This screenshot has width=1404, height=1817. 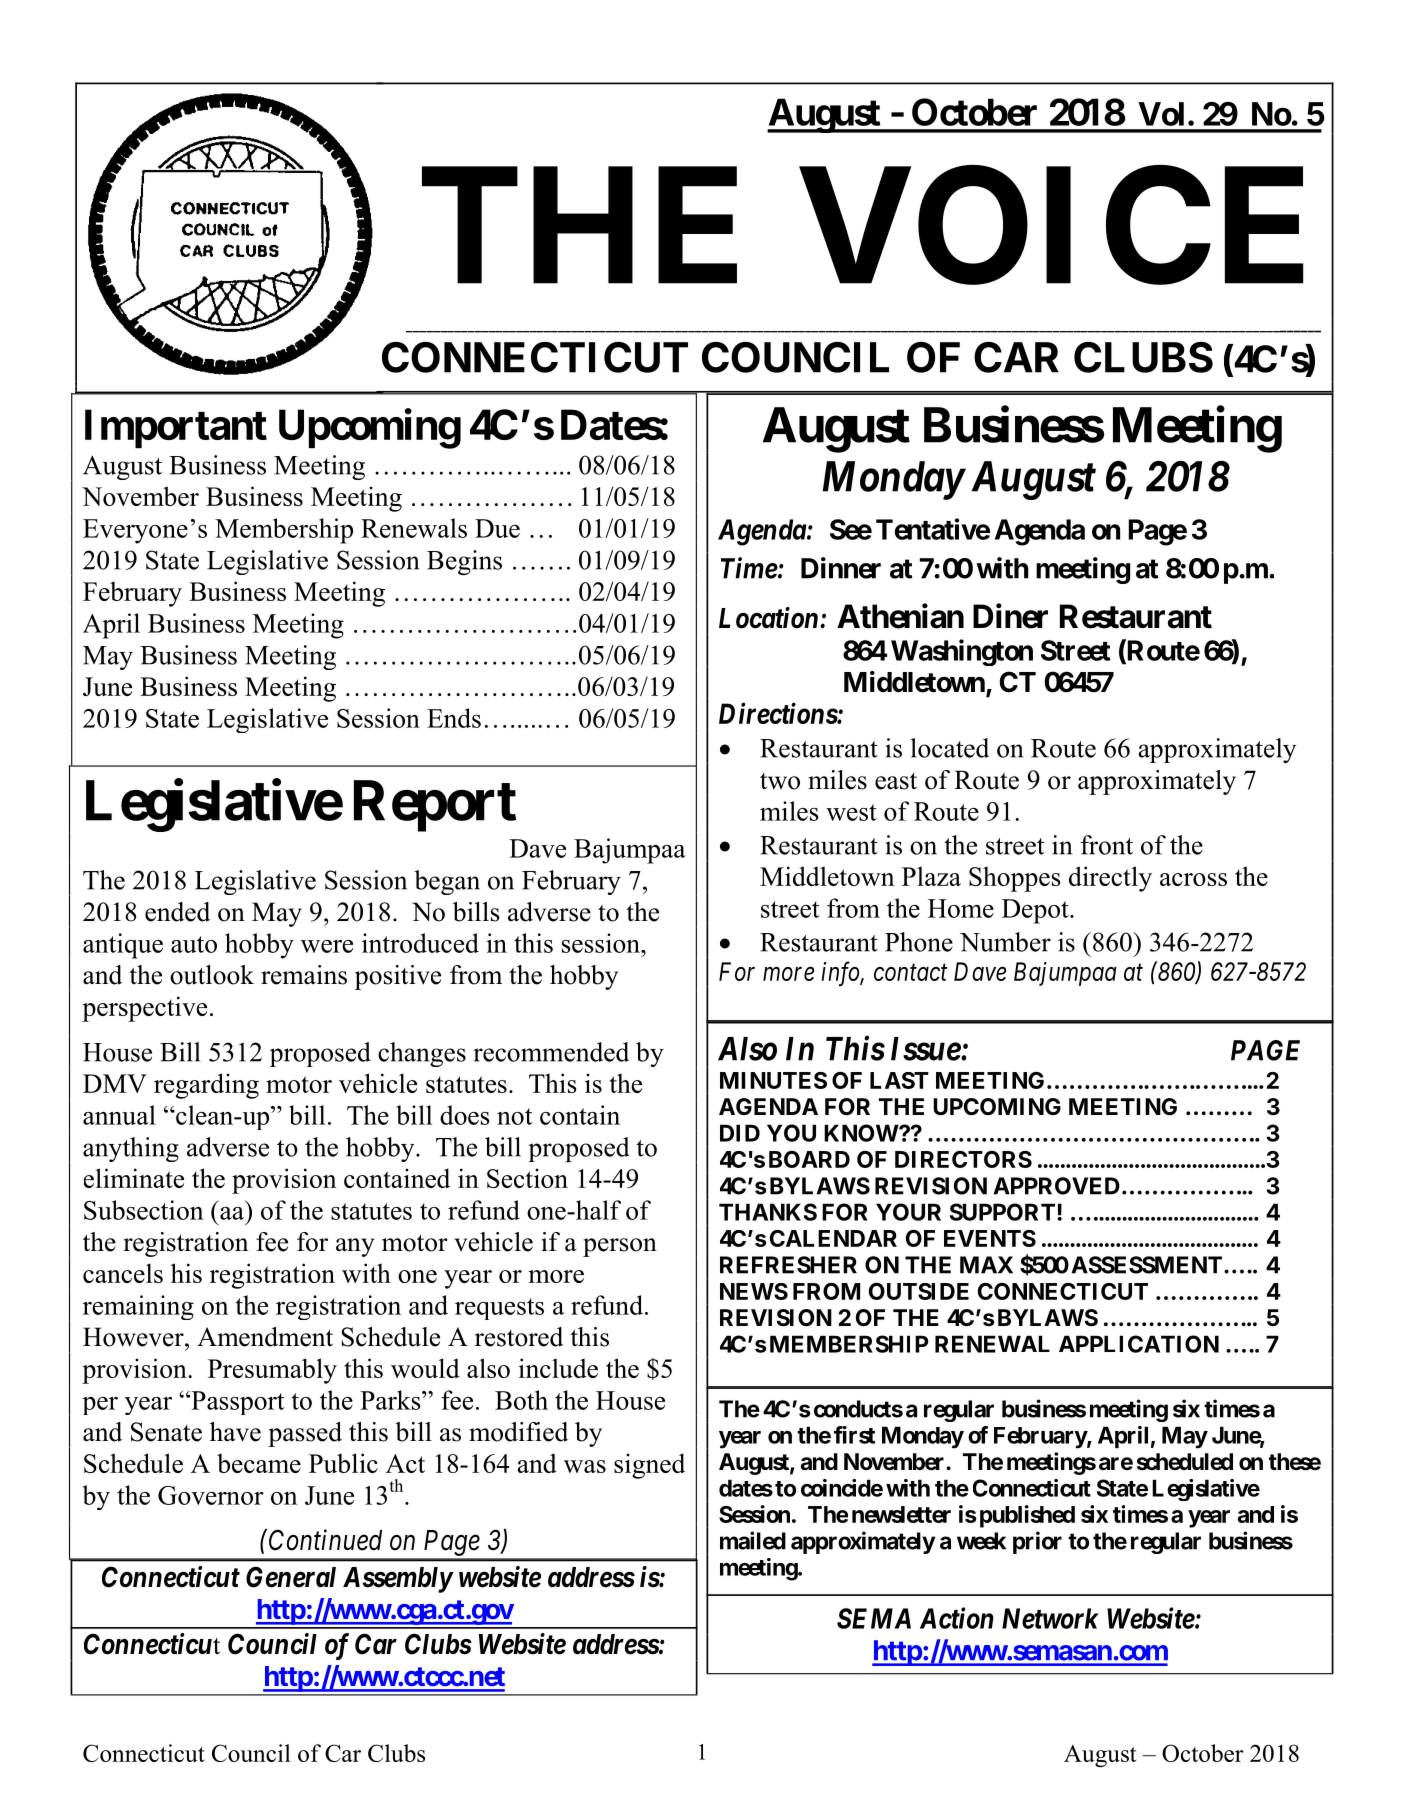 I want to click on Important, so click(x=176, y=428).
